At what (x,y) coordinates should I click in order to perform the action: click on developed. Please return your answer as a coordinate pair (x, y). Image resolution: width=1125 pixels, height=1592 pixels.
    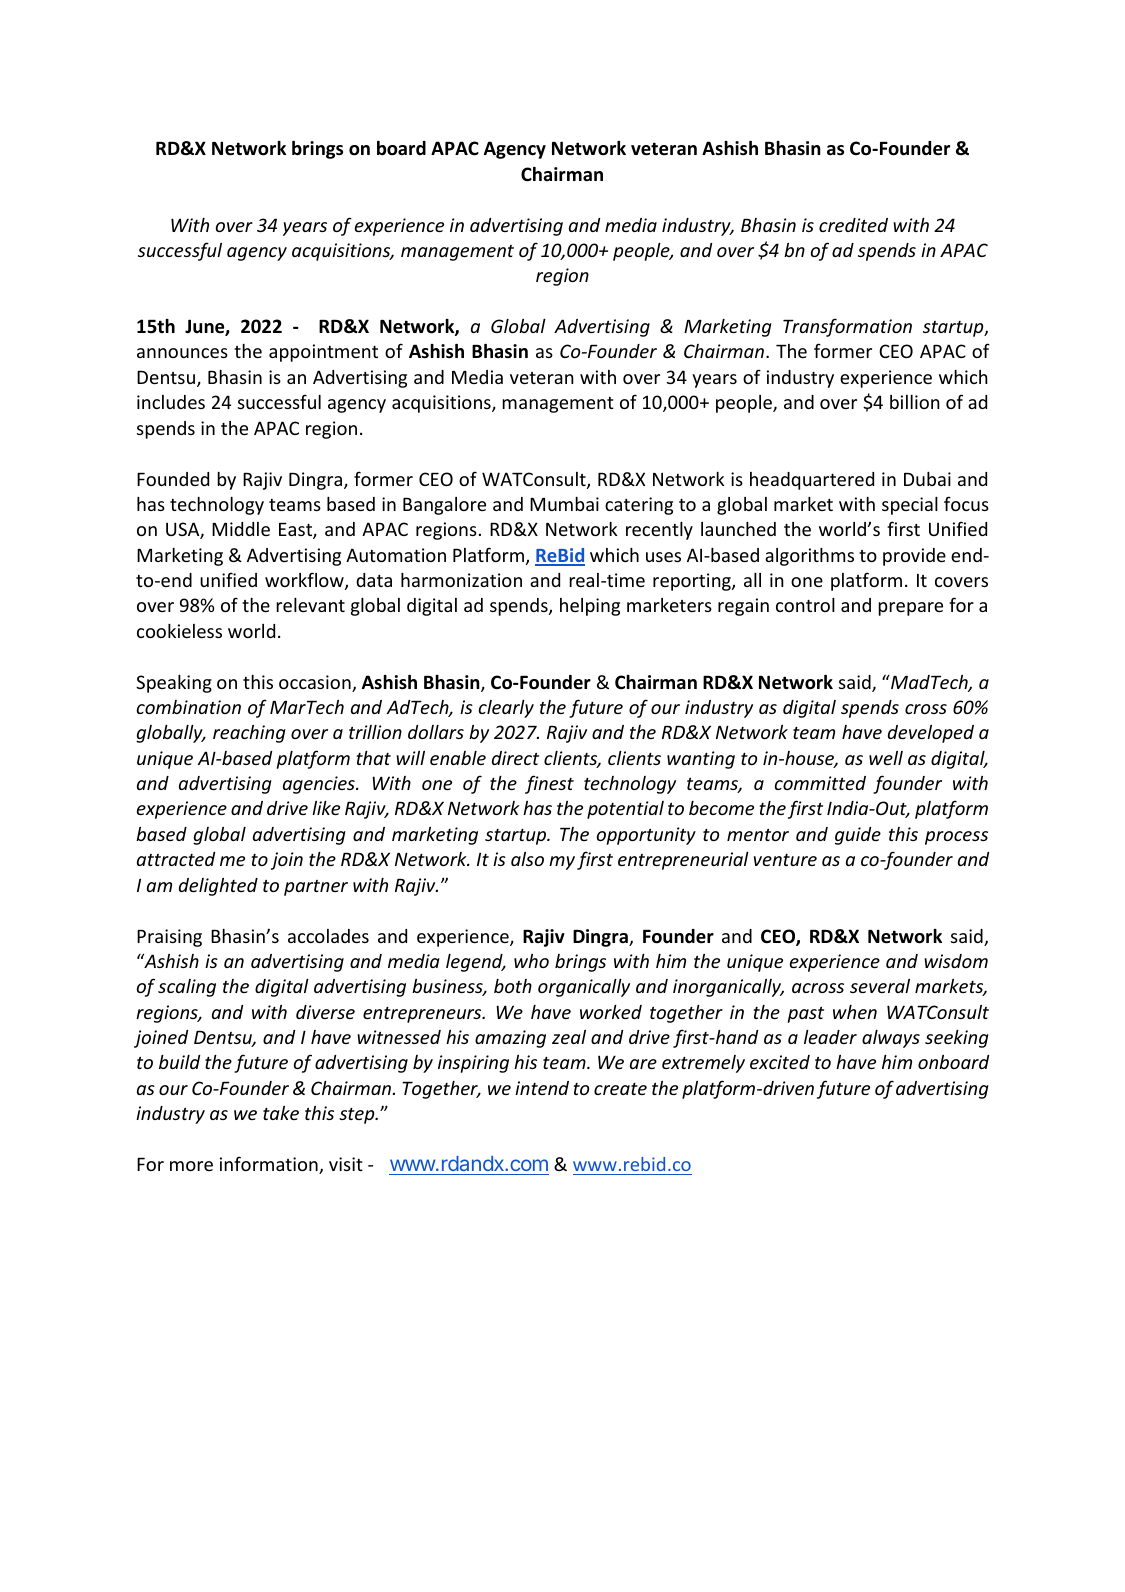
    Looking at the image, I should click on (931, 734).
